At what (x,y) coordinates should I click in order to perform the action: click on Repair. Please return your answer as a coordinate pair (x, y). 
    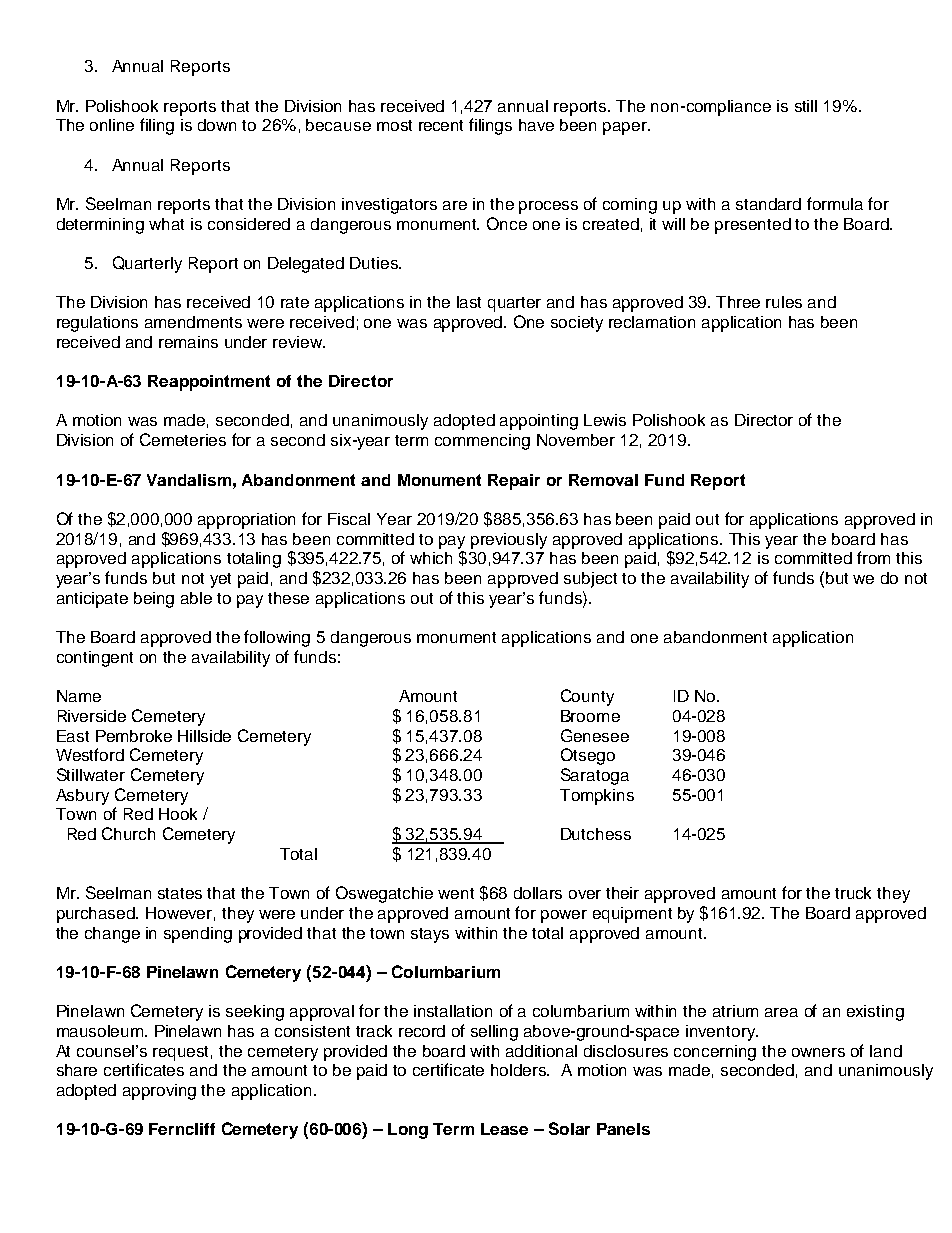
    Looking at the image, I should click on (514, 482).
